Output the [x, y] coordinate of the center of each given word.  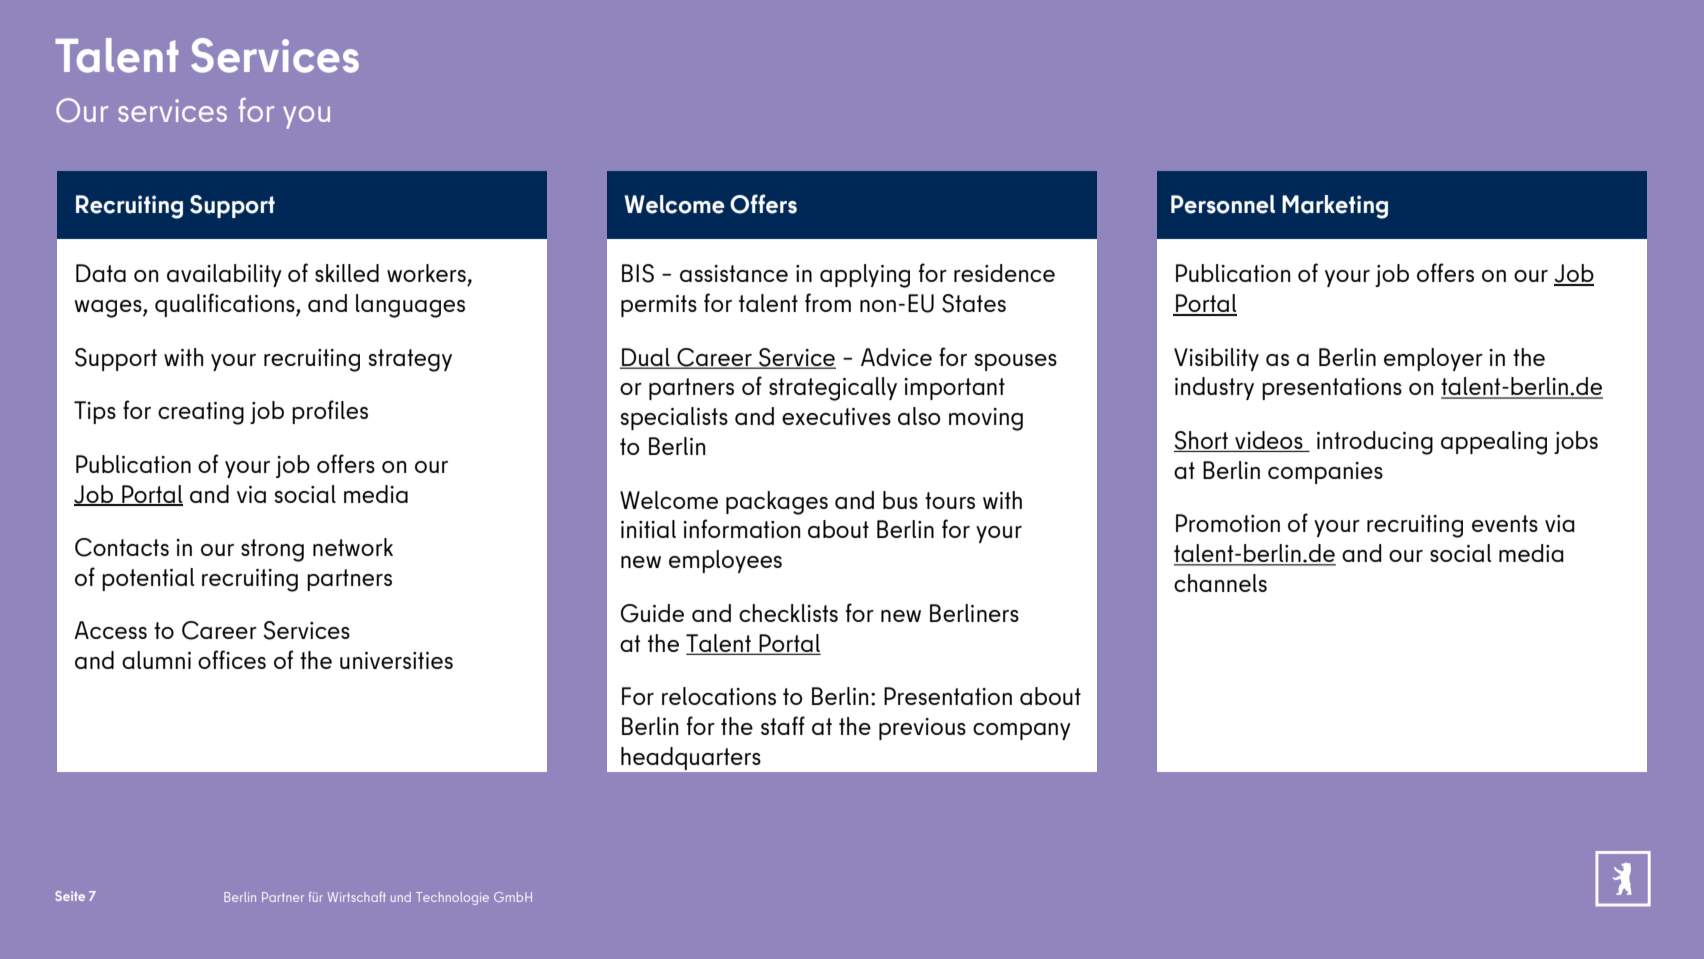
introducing [1375, 443]
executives [836, 416]
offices [232, 659]
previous [922, 729]
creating [201, 413]
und [401, 897]
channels [1220, 583]
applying [865, 276]
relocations [719, 696]
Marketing [1335, 207]
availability [224, 275]
